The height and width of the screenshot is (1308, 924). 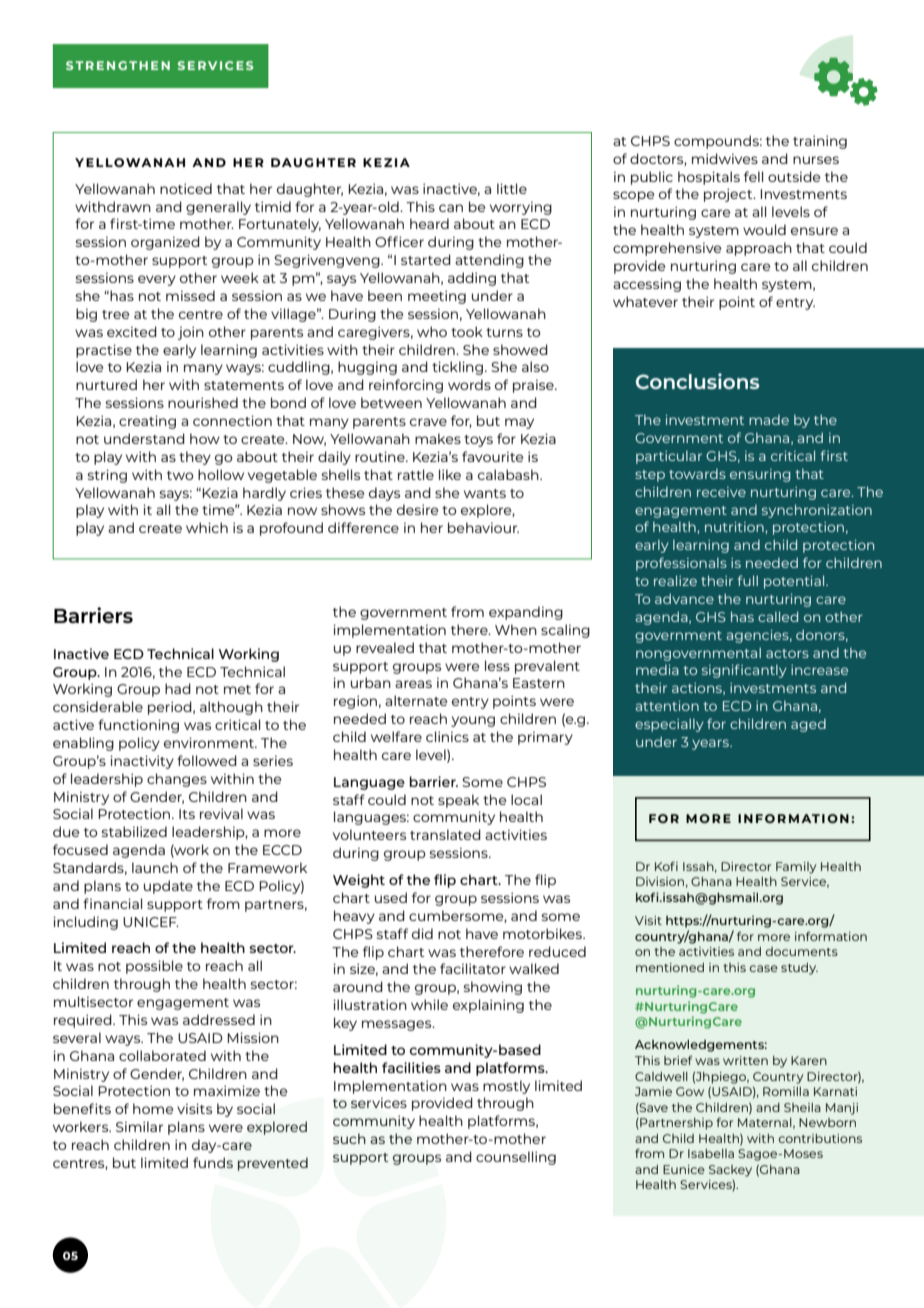 What do you see at coordinates (778, 616) in the screenshot?
I see `called` at bounding box center [778, 616].
